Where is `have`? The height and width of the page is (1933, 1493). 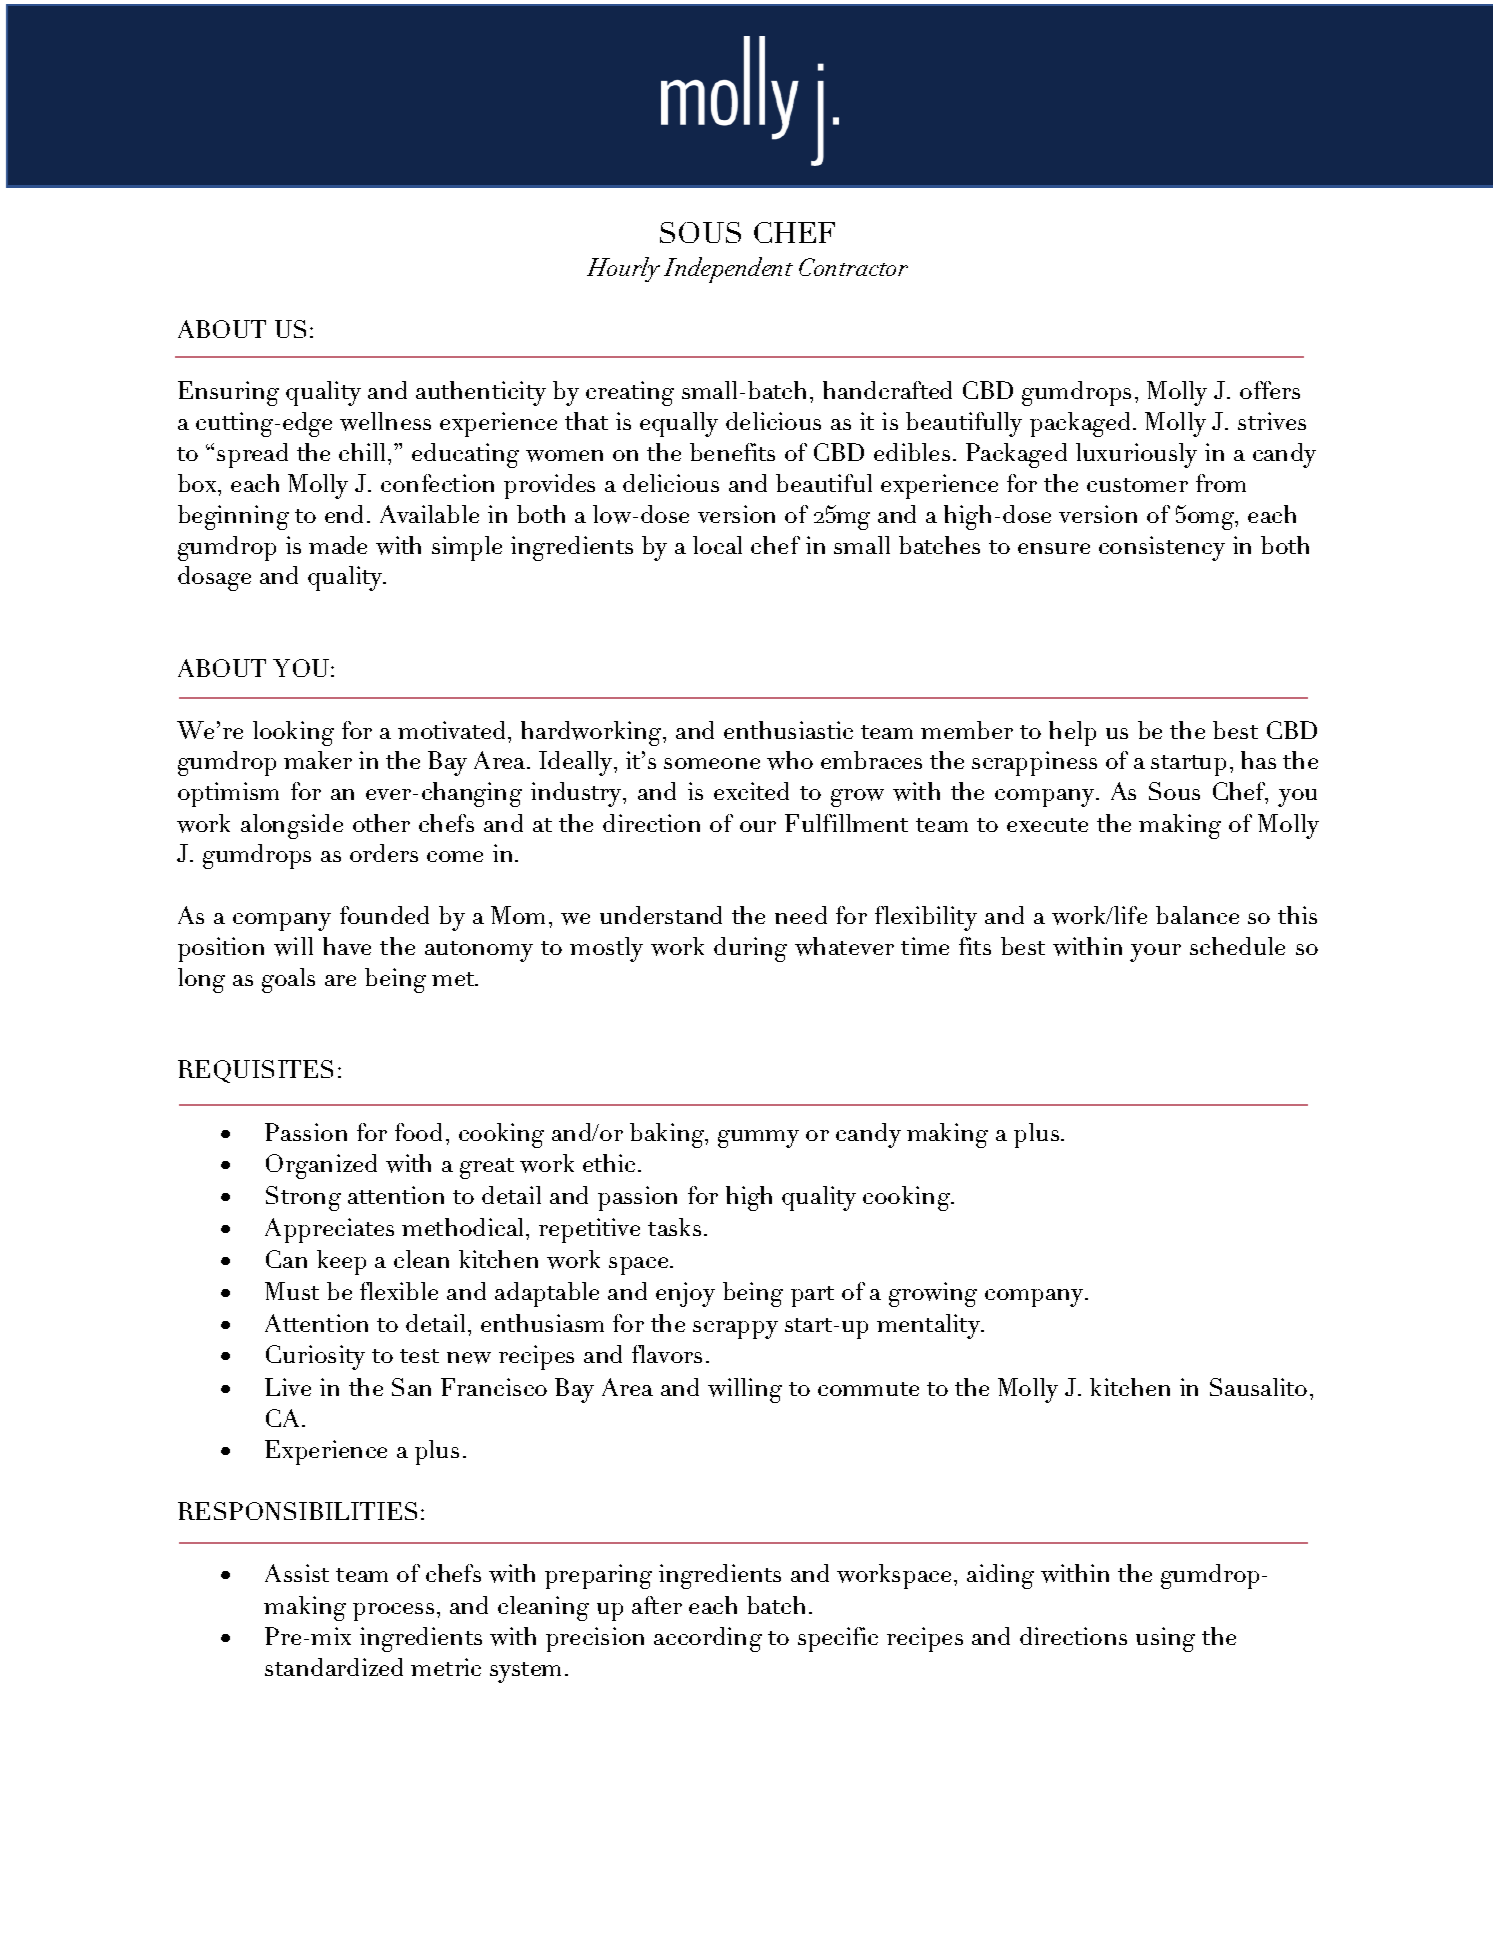
have is located at coordinates (347, 946).
